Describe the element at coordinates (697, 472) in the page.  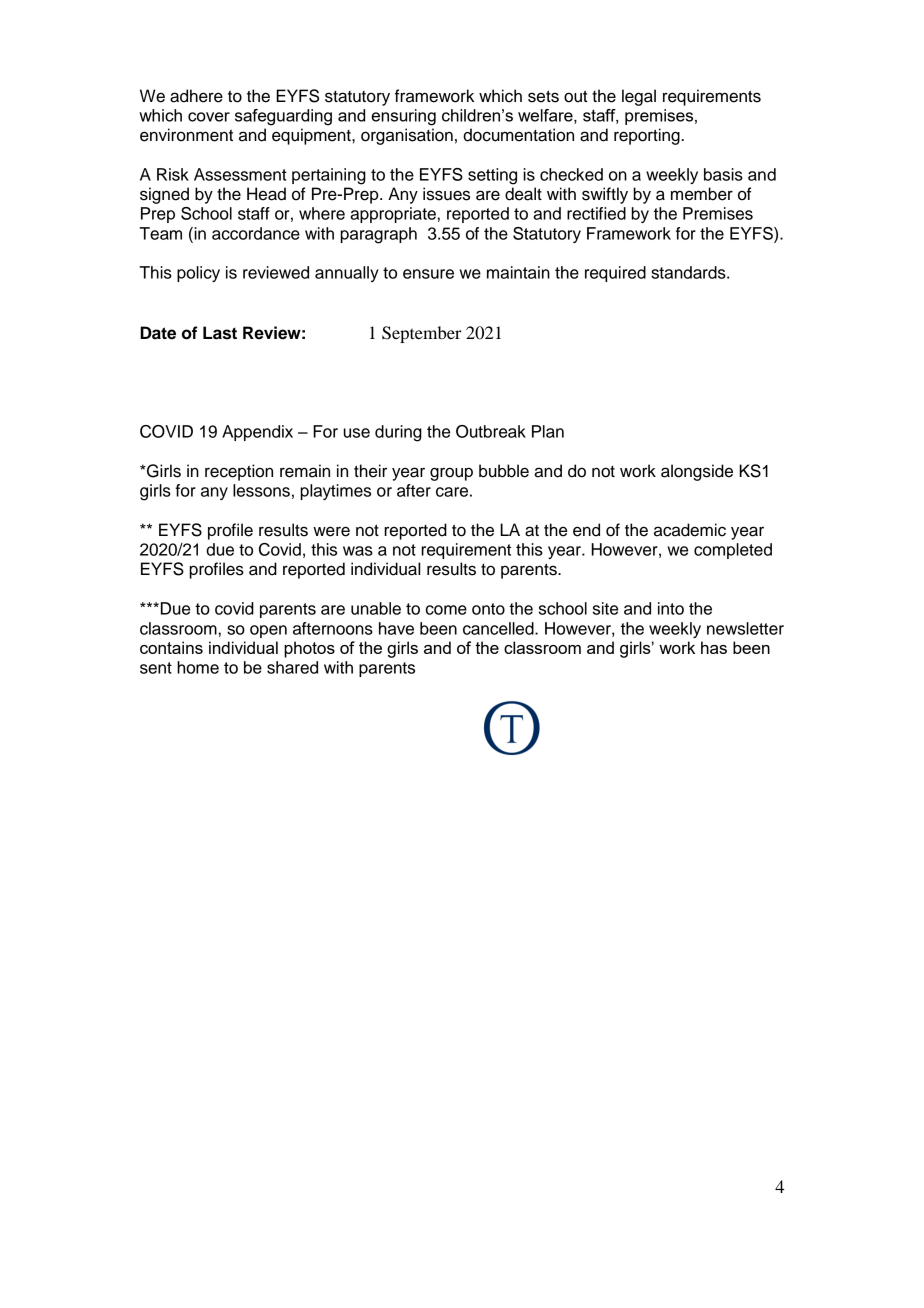
I see `alongside` at that location.
